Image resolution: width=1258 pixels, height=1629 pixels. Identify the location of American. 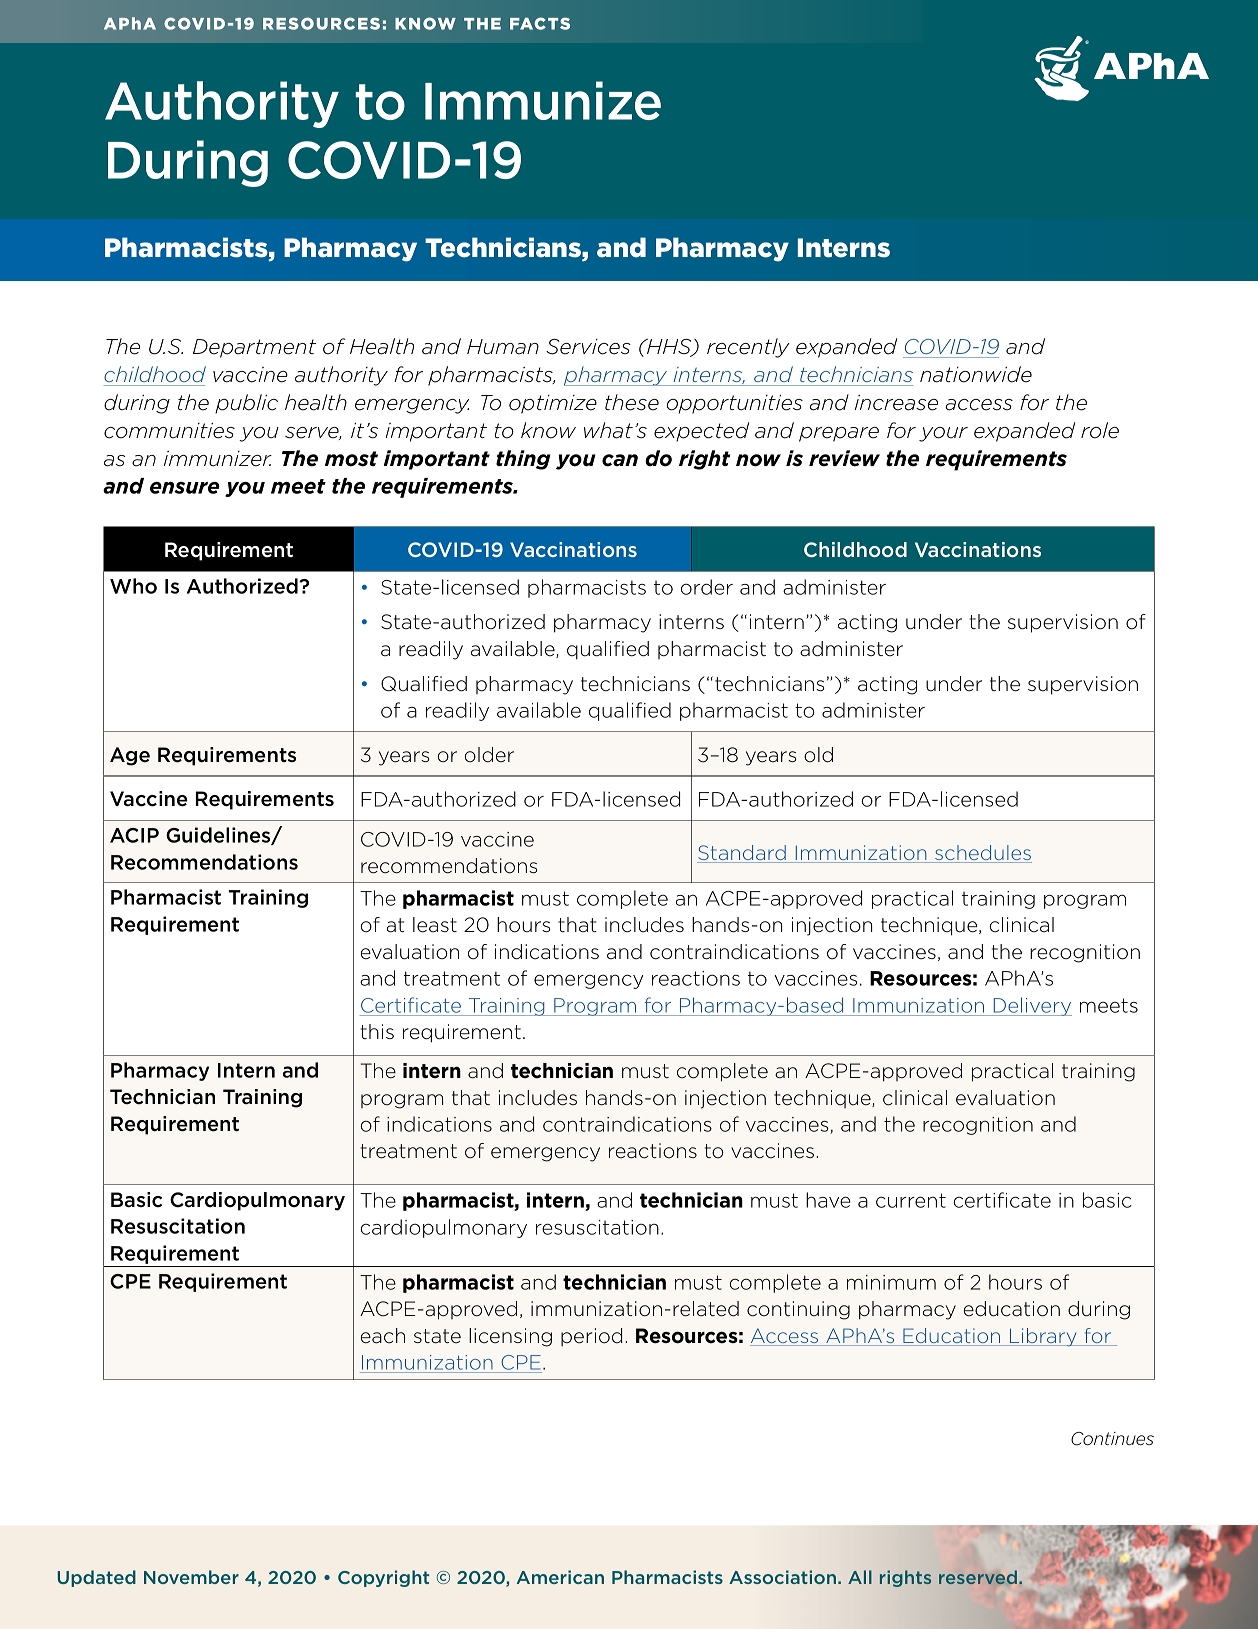
(560, 1577).
